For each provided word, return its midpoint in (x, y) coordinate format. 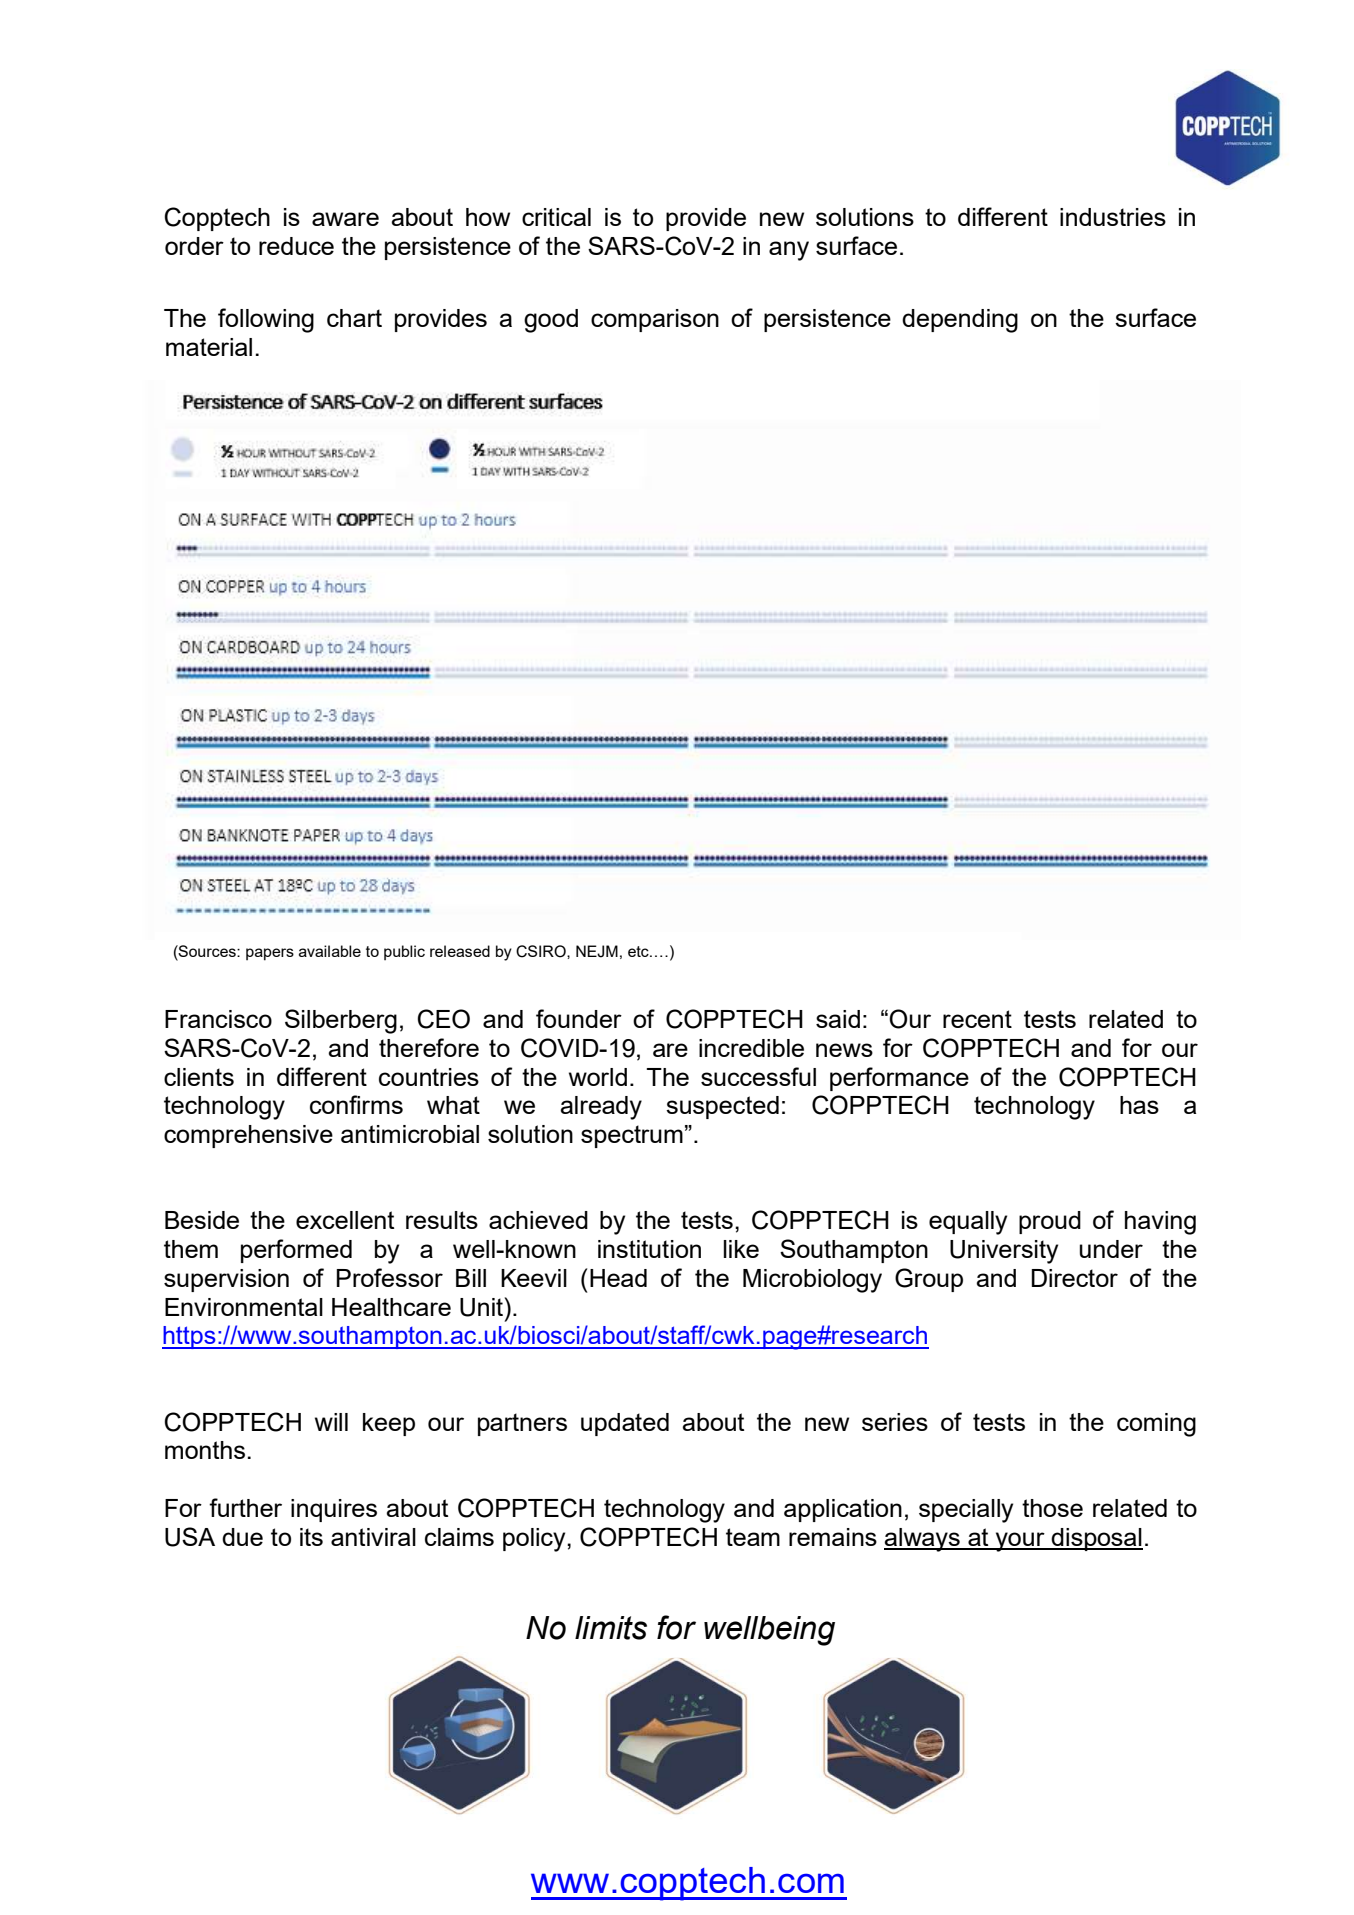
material (209, 347)
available (330, 951)
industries (1113, 217)
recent (977, 1019)
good (551, 321)
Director (1075, 1278)
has (1139, 1105)
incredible (751, 1048)
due (242, 1537)
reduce (296, 246)
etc (639, 951)
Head (618, 1278)
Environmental (244, 1307)
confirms (356, 1104)
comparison (655, 320)
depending (960, 321)
